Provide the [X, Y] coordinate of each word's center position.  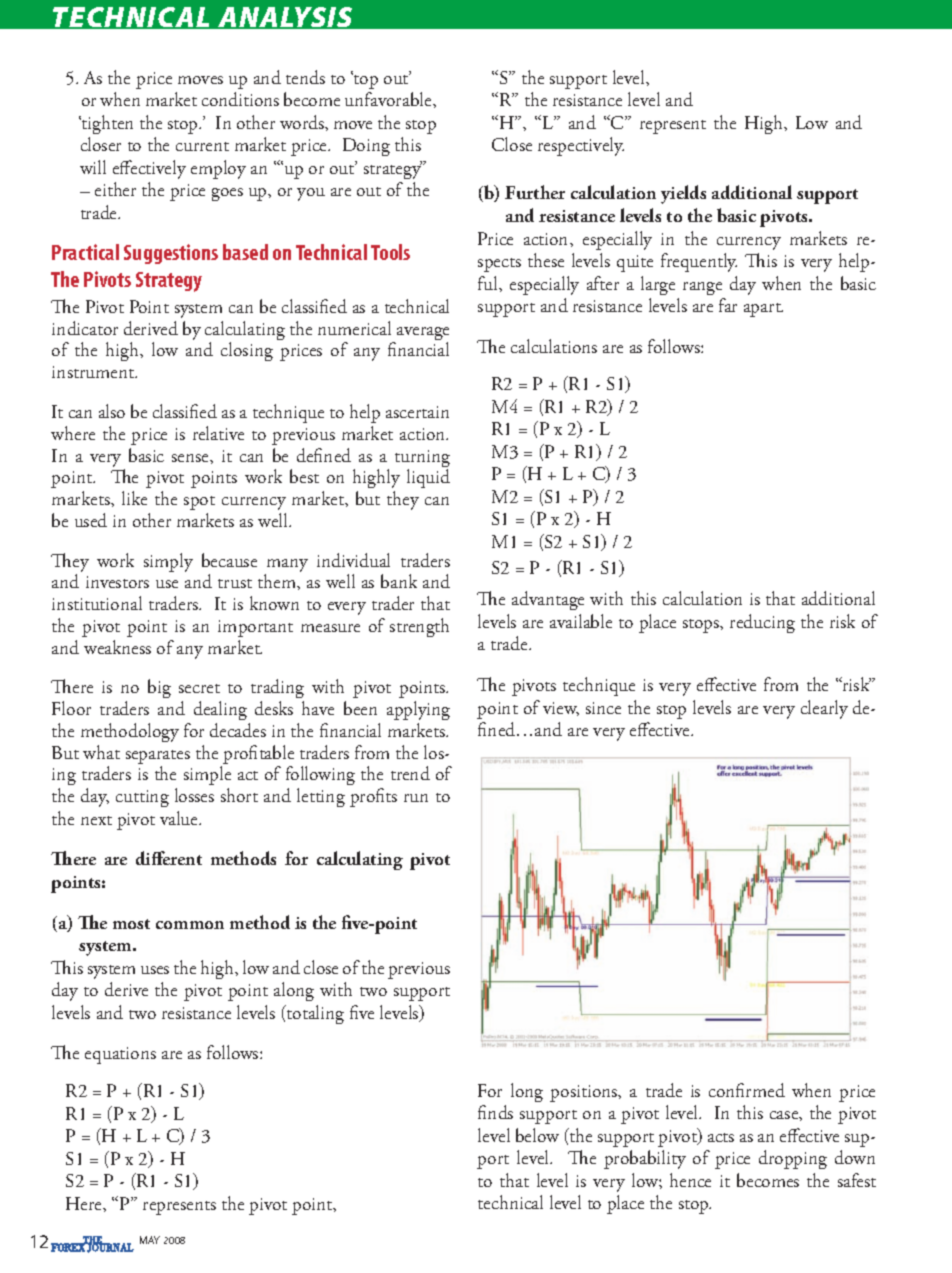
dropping [793, 1159]
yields [683, 194]
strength [419, 627]
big [159, 688]
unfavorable [389, 99]
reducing [762, 623]
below [537, 1135]
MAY [150, 1240]
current [202, 146]
